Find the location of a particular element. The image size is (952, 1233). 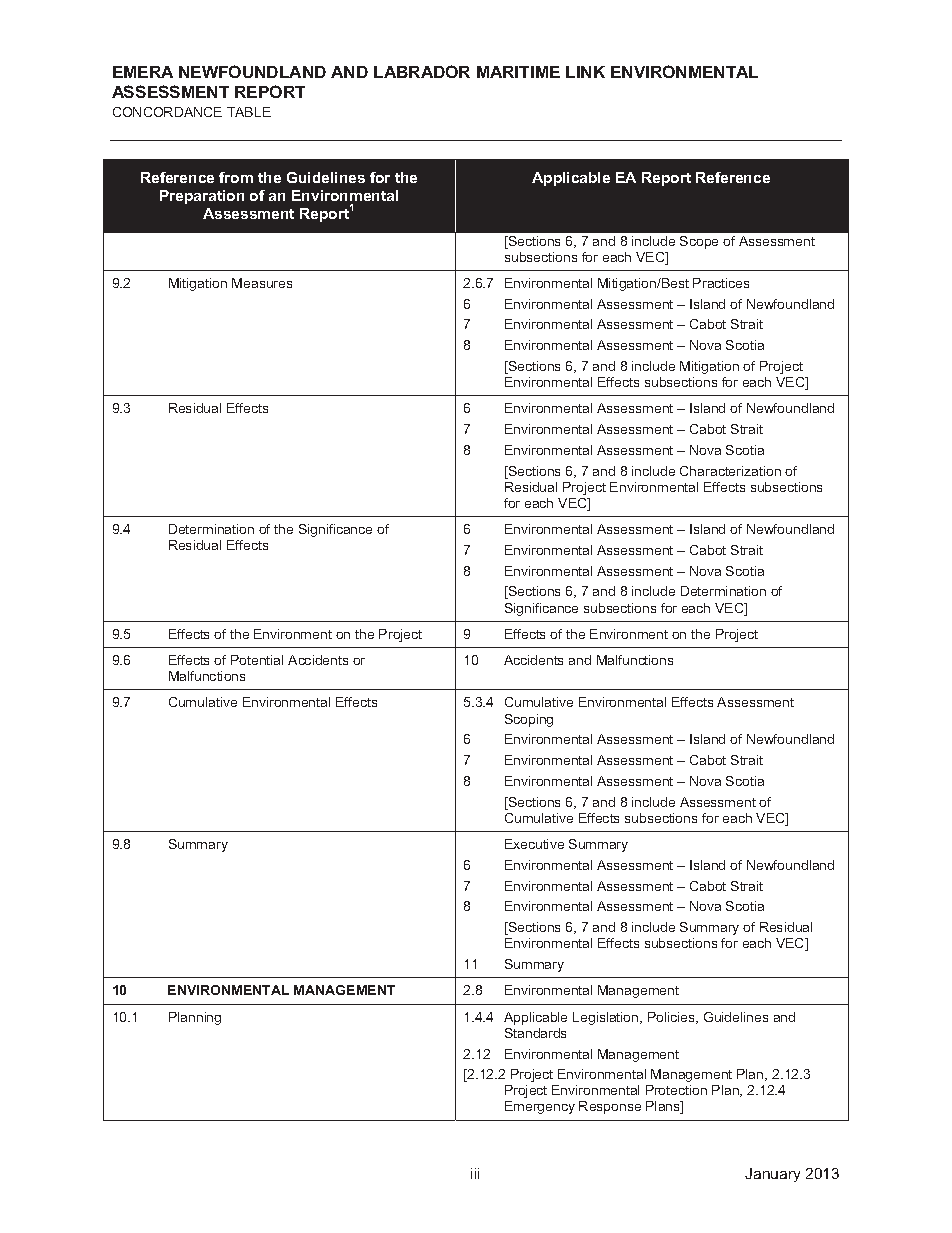

iii is located at coordinates (475, 1173).
